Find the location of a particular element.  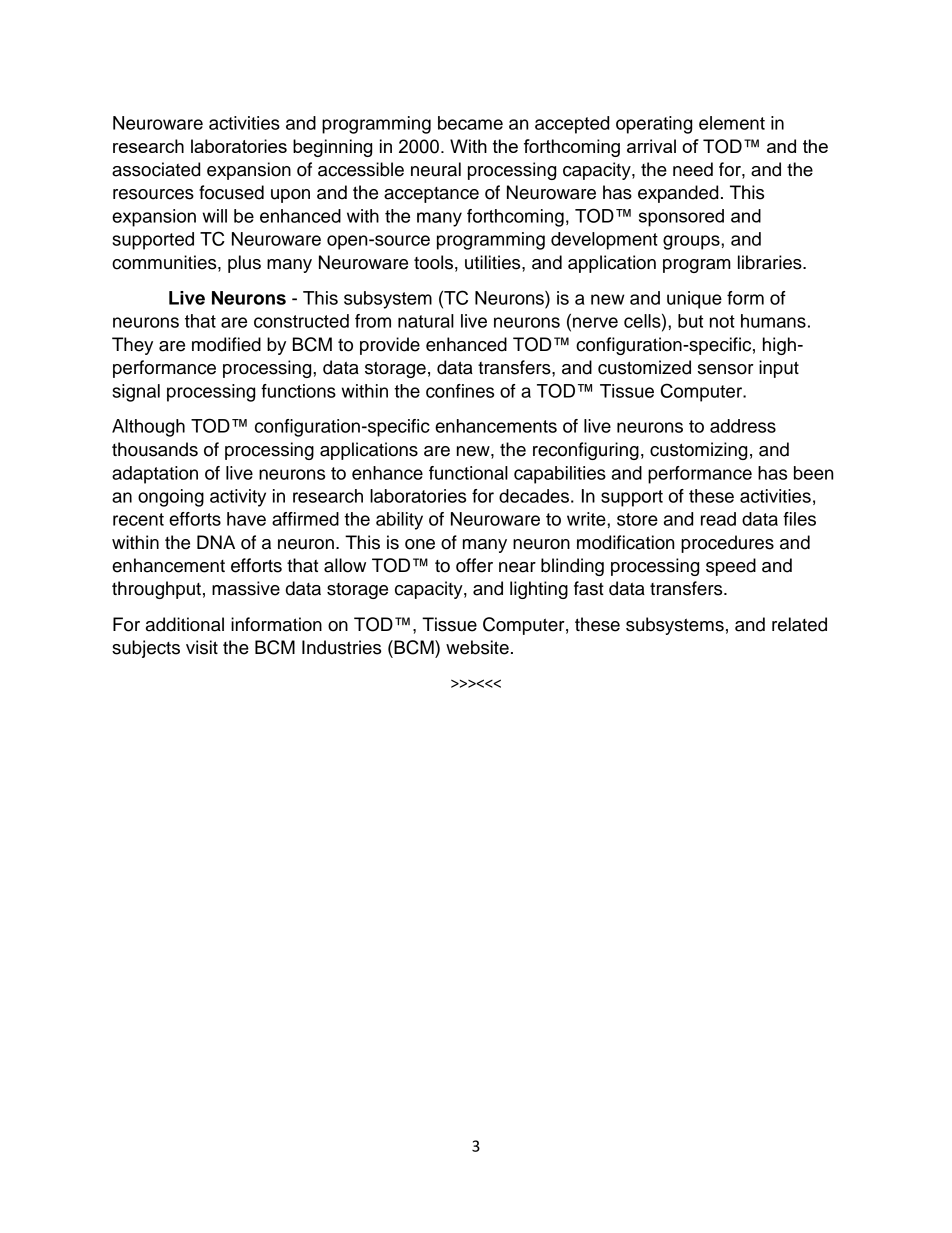

element is located at coordinates (732, 123).
